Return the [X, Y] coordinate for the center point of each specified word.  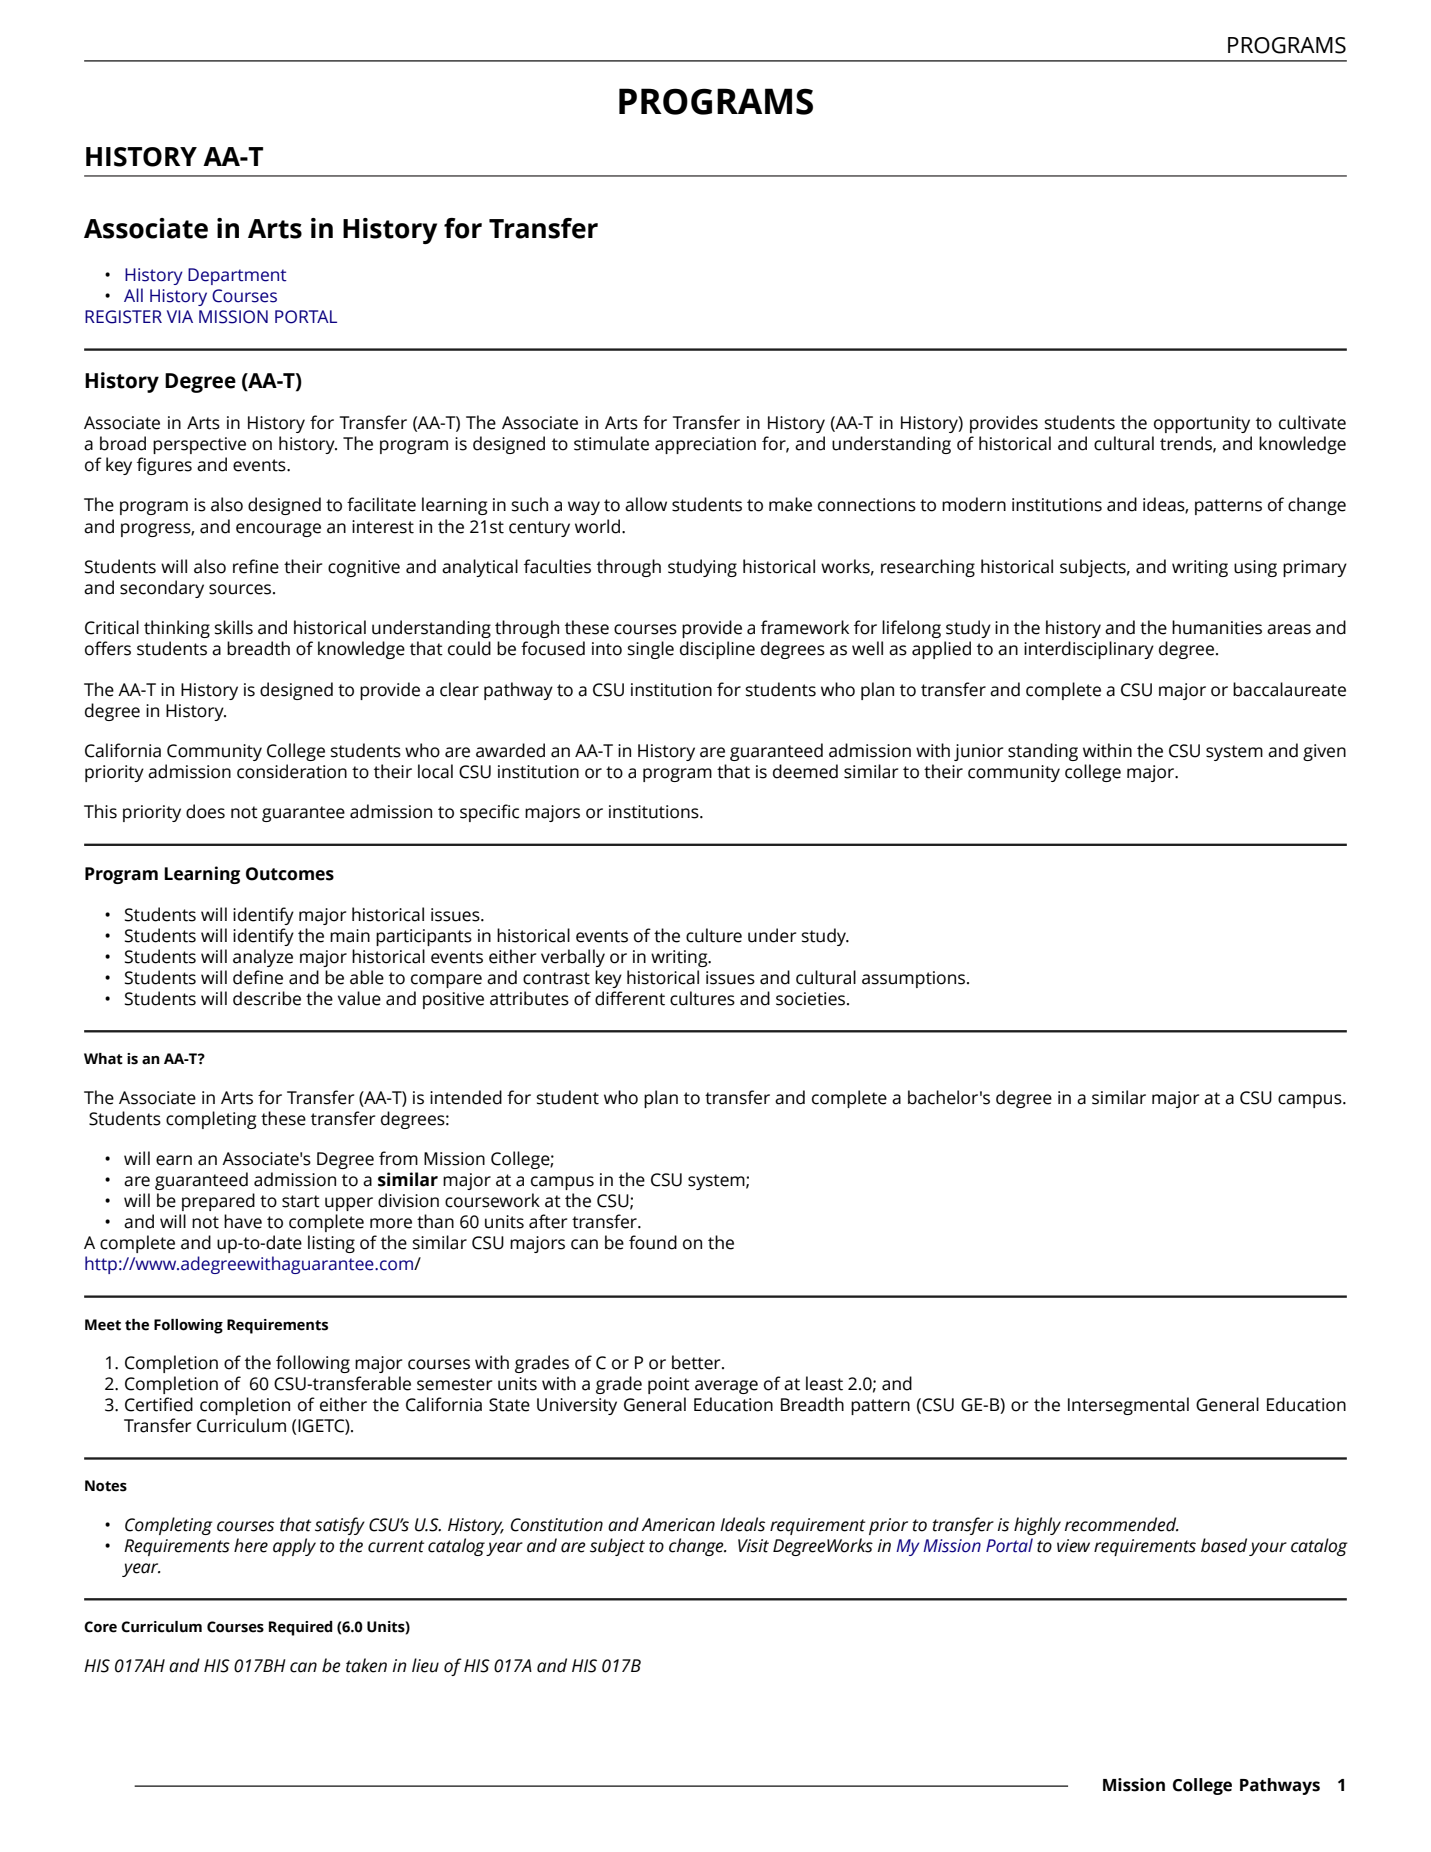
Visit [753, 1546]
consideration [292, 771]
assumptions [915, 979]
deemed [805, 771]
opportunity [1202, 424]
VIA [180, 316]
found [653, 1242]
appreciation [705, 445]
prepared [218, 1202]
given [1324, 752]
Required [301, 1628]
